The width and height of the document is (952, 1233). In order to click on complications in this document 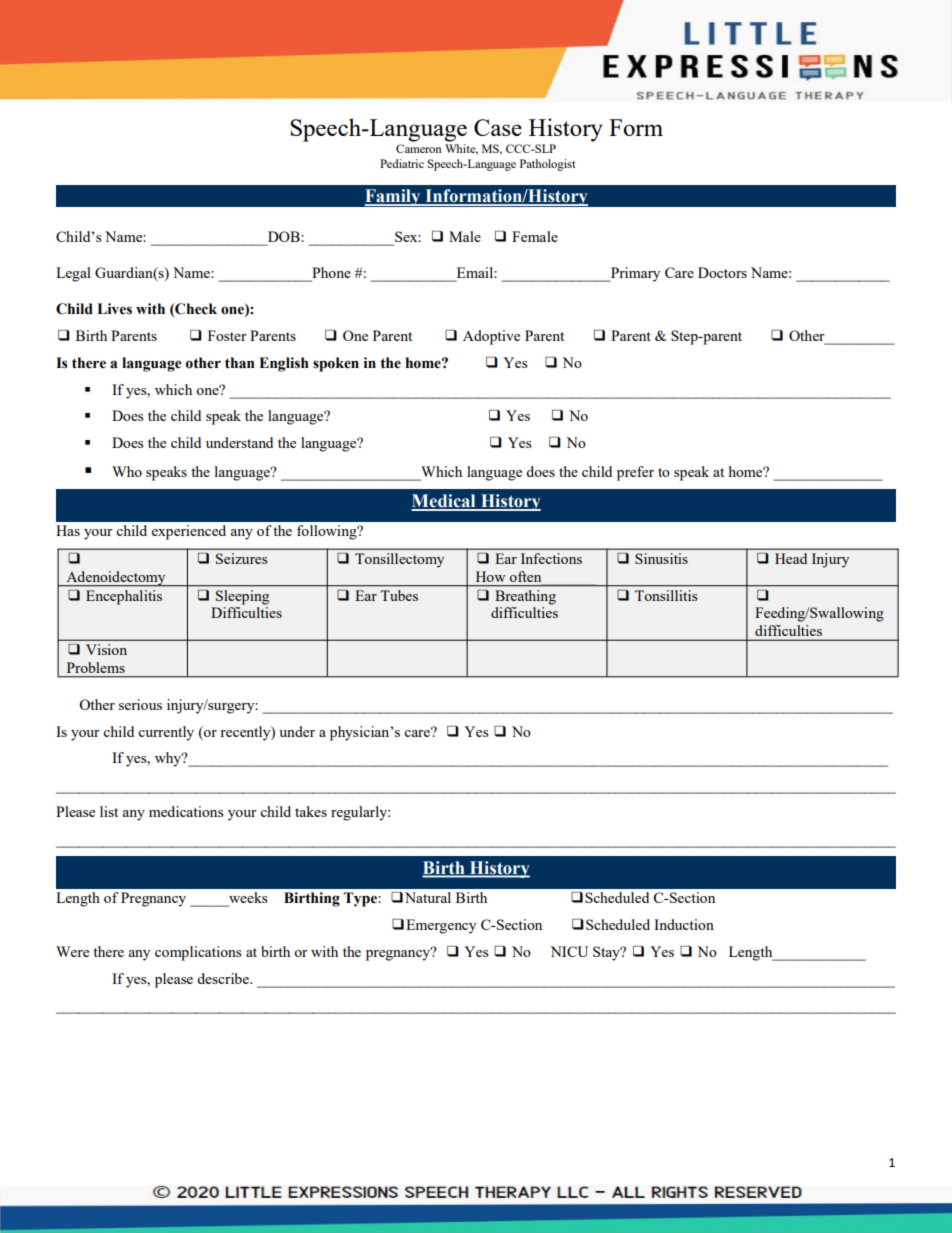, I will do `click(198, 953)`.
